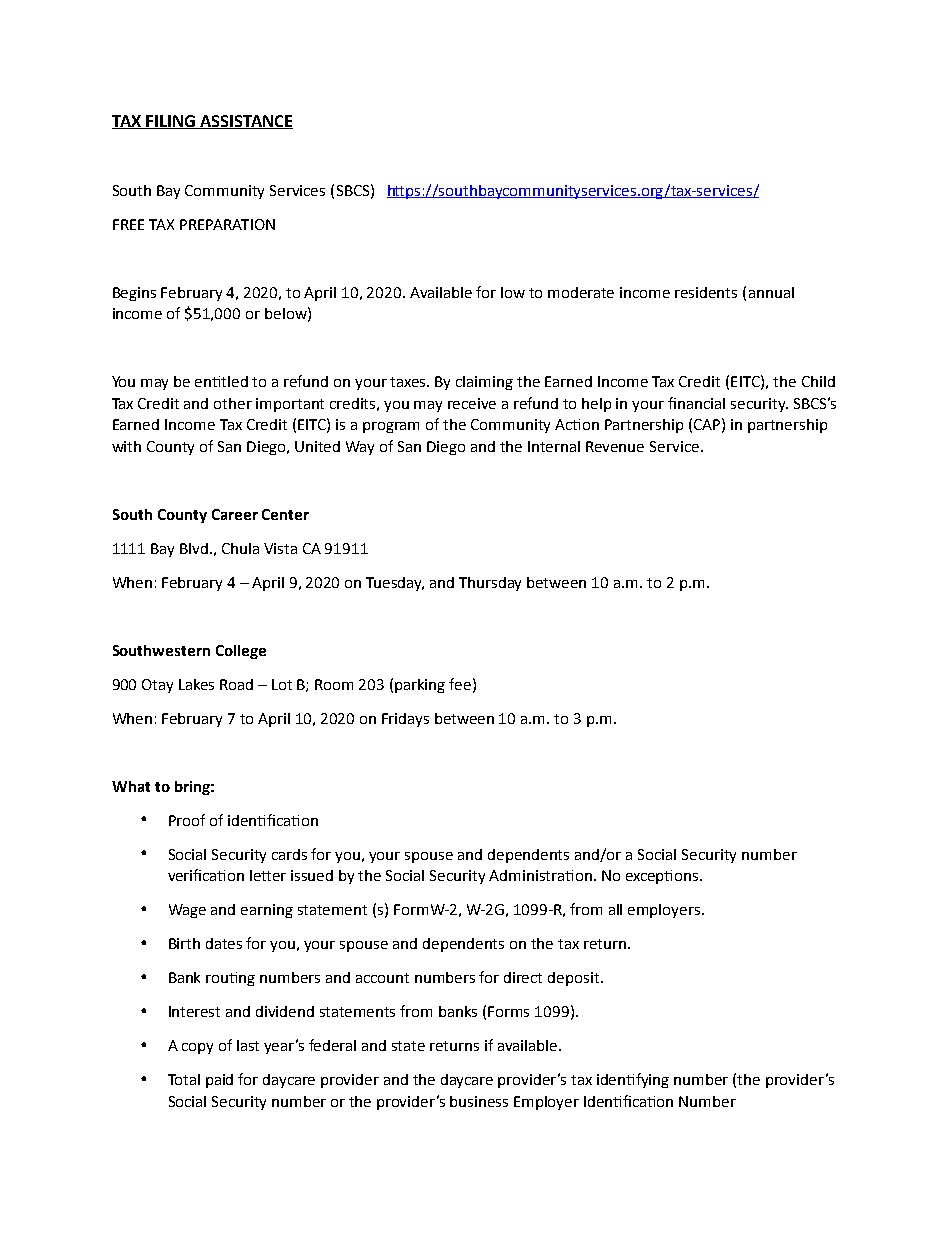 This screenshot has height=1233, width=952. I want to click on paid, so click(219, 1081).
